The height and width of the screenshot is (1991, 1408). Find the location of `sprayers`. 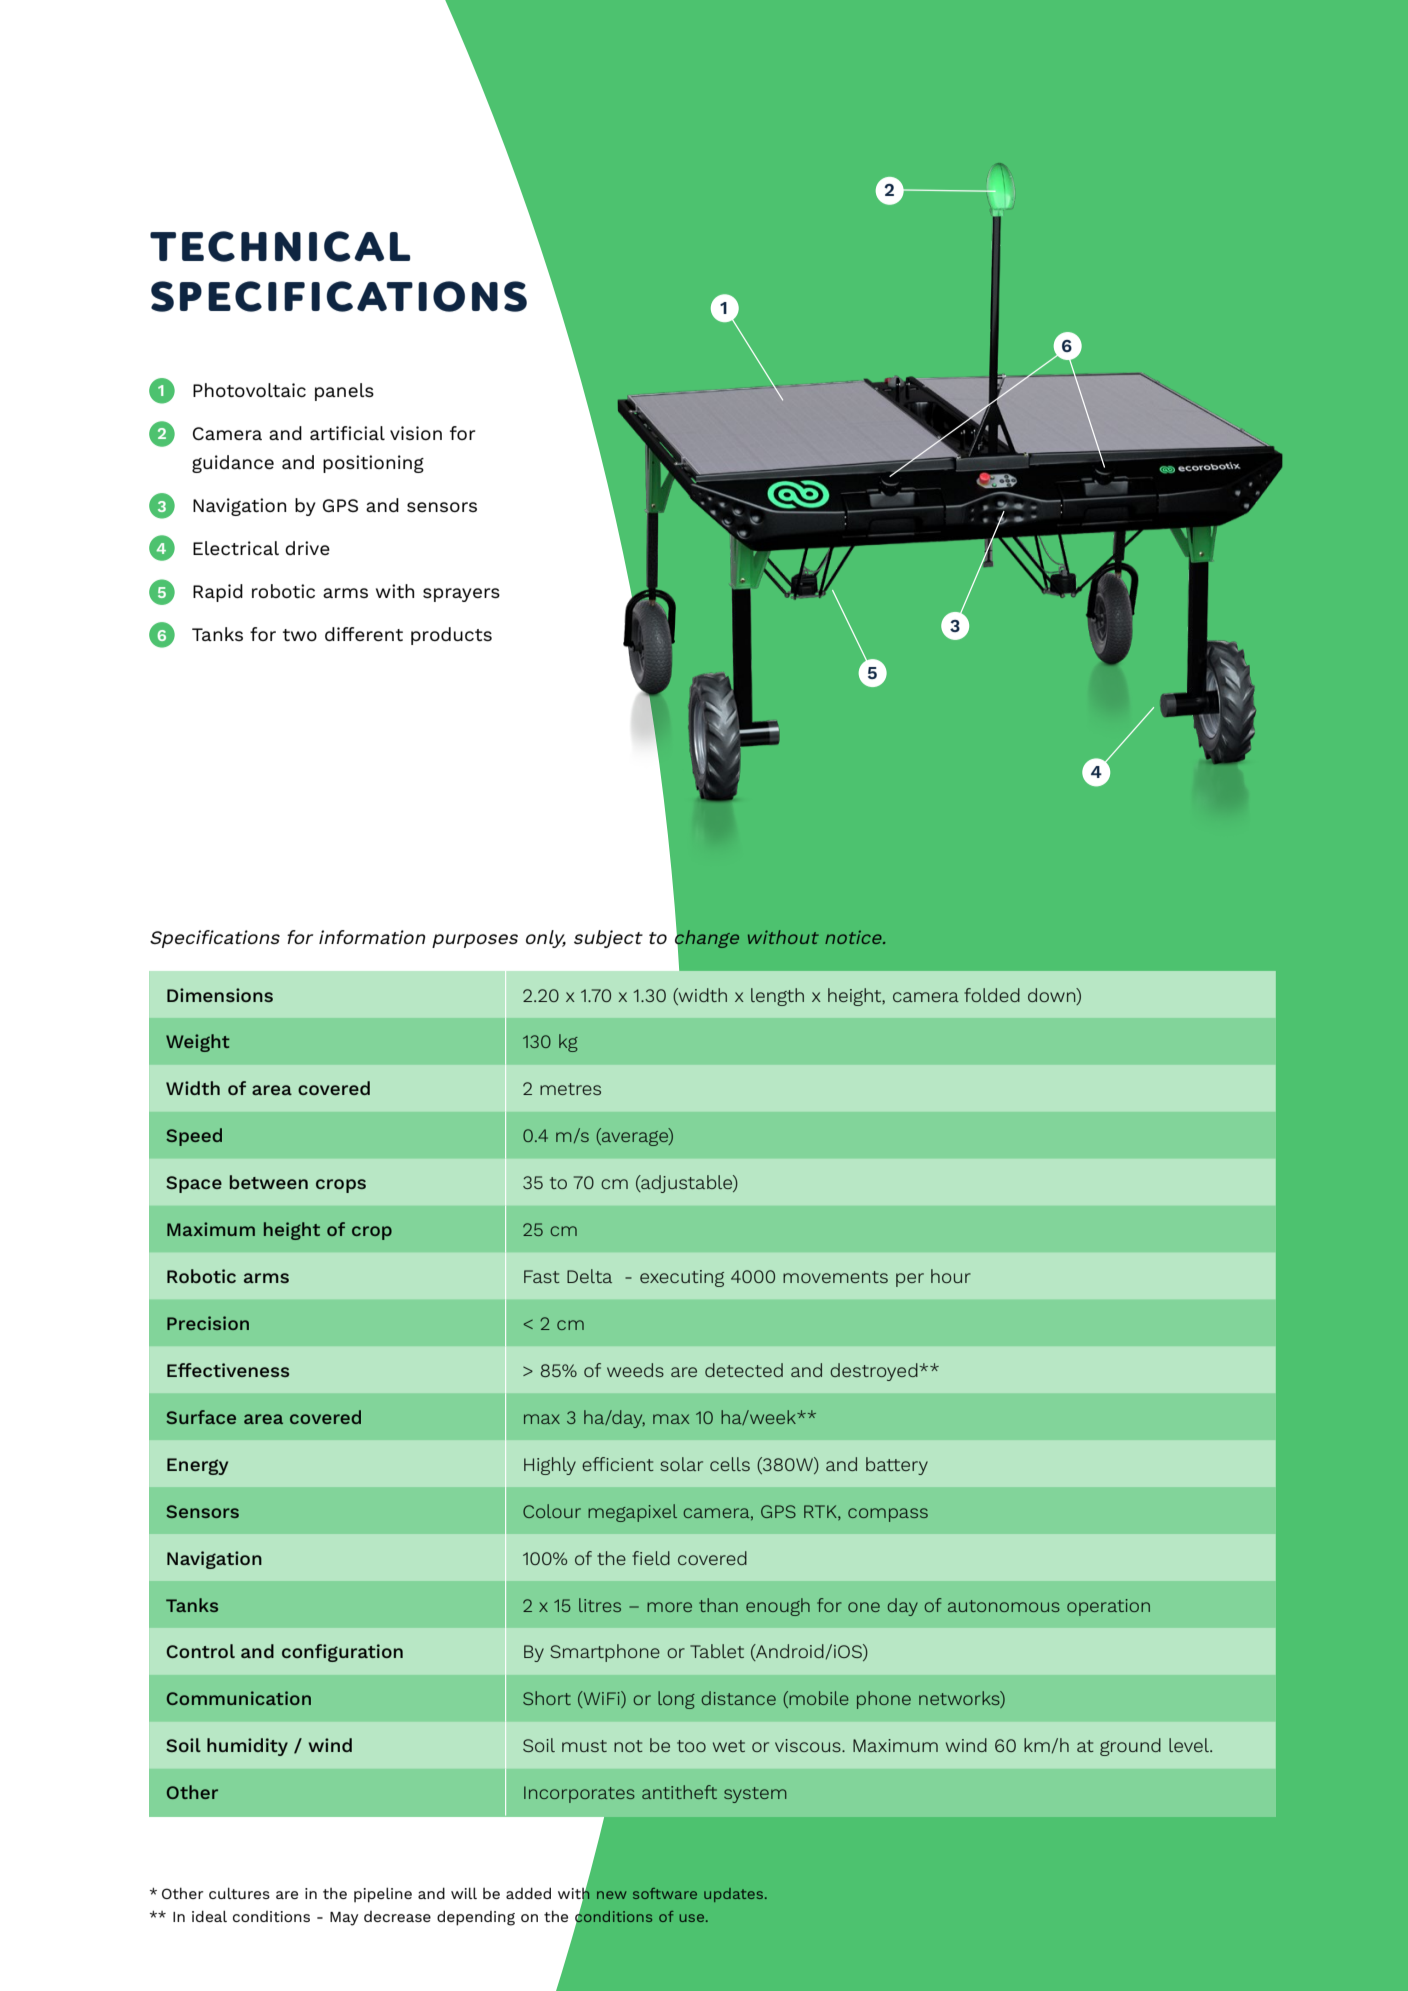

sprayers is located at coordinates (461, 595).
